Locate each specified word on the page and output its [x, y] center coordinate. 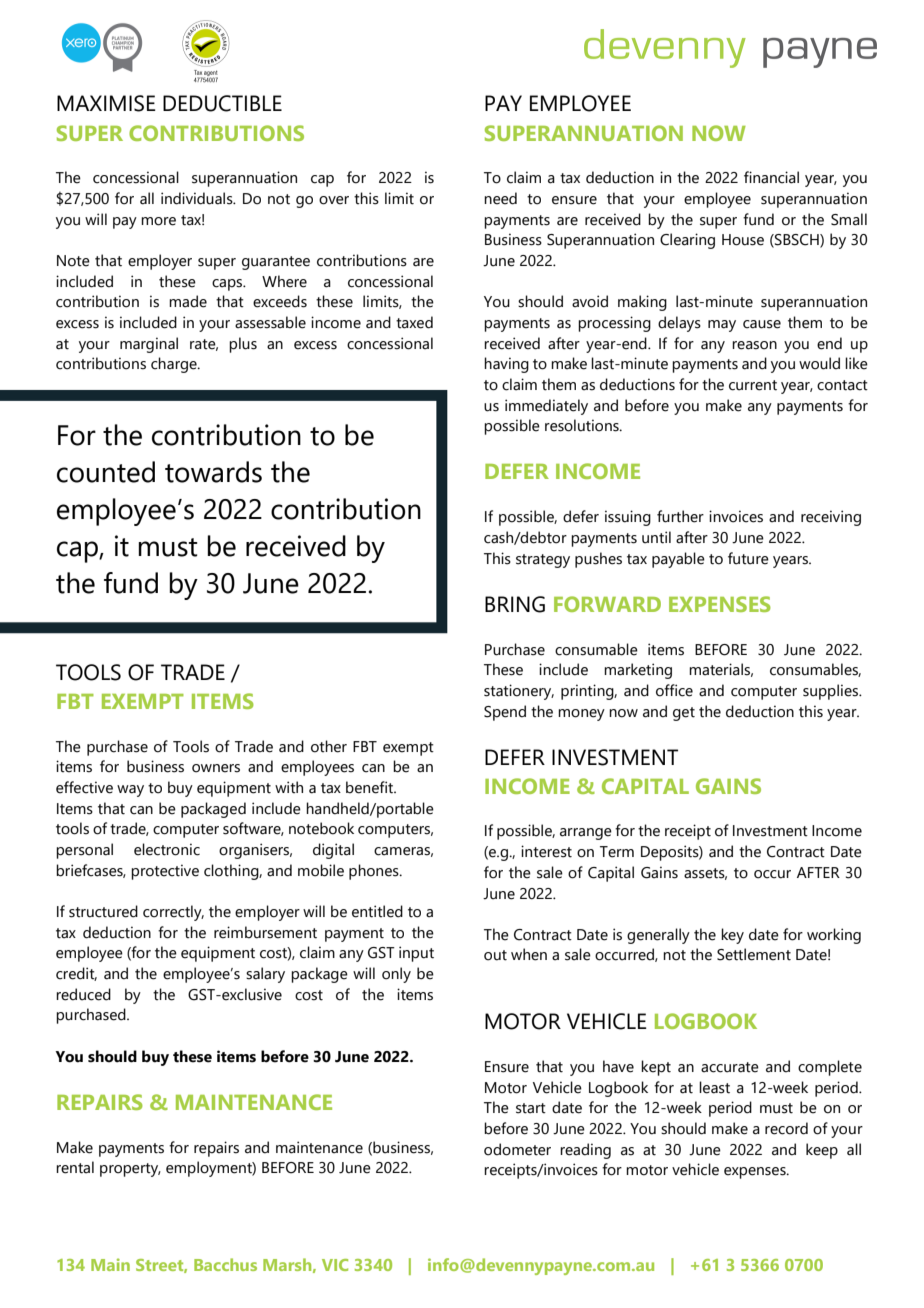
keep [822, 1151]
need [500, 198]
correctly [173, 913]
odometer [517, 1149]
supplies [832, 692]
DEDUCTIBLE [222, 103]
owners [216, 768]
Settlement [754, 954]
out [495, 955]
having [506, 365]
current [753, 385]
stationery [519, 692]
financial [771, 177]
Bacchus [225, 1264]
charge [175, 365]
